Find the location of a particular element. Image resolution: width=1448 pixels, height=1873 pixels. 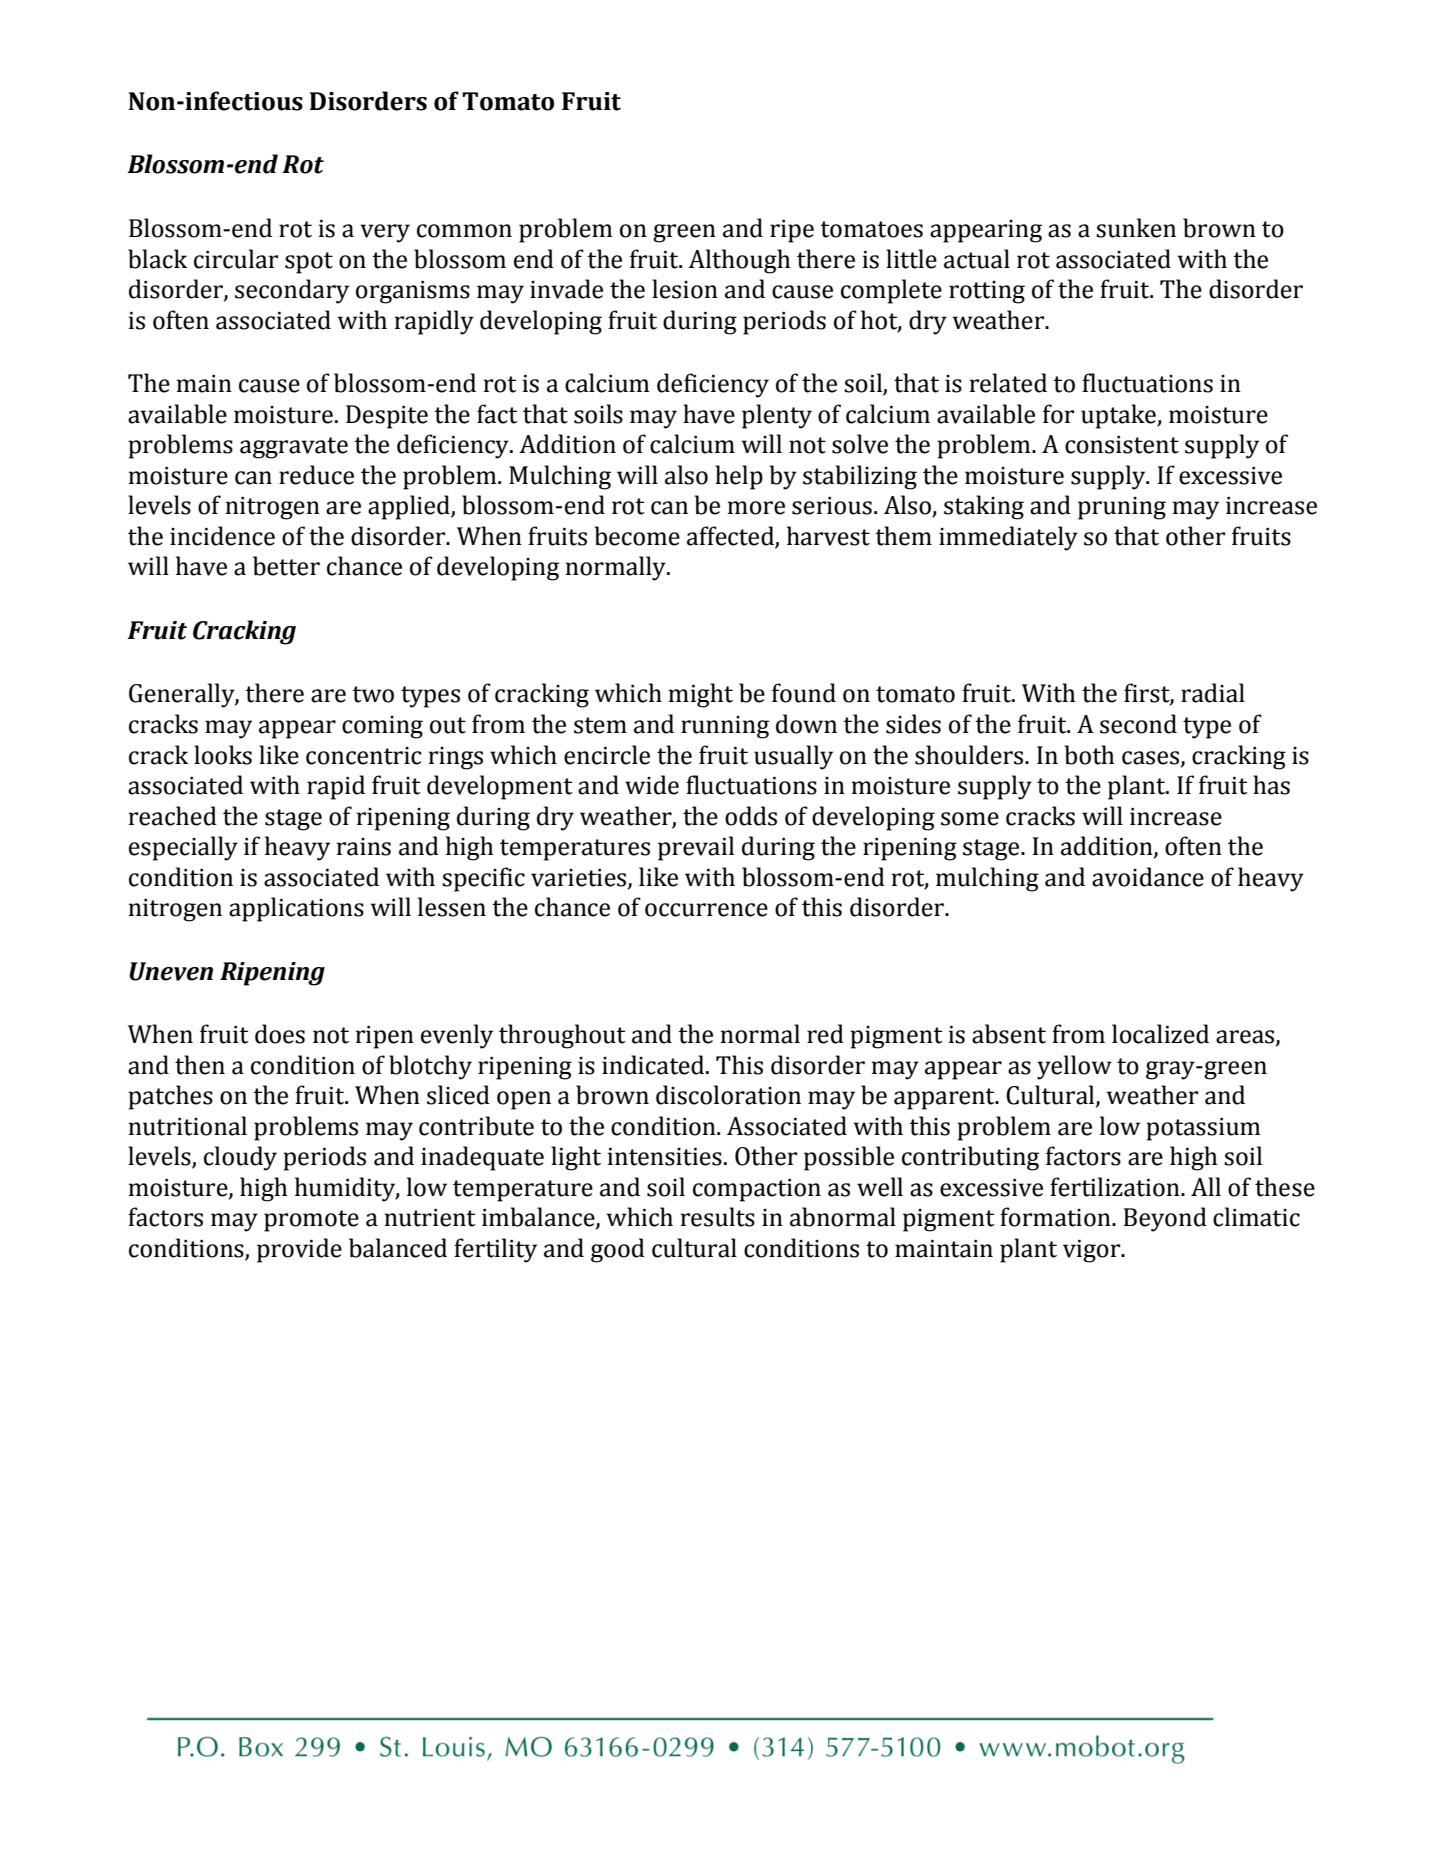

pruning is located at coordinates (1122, 508).
